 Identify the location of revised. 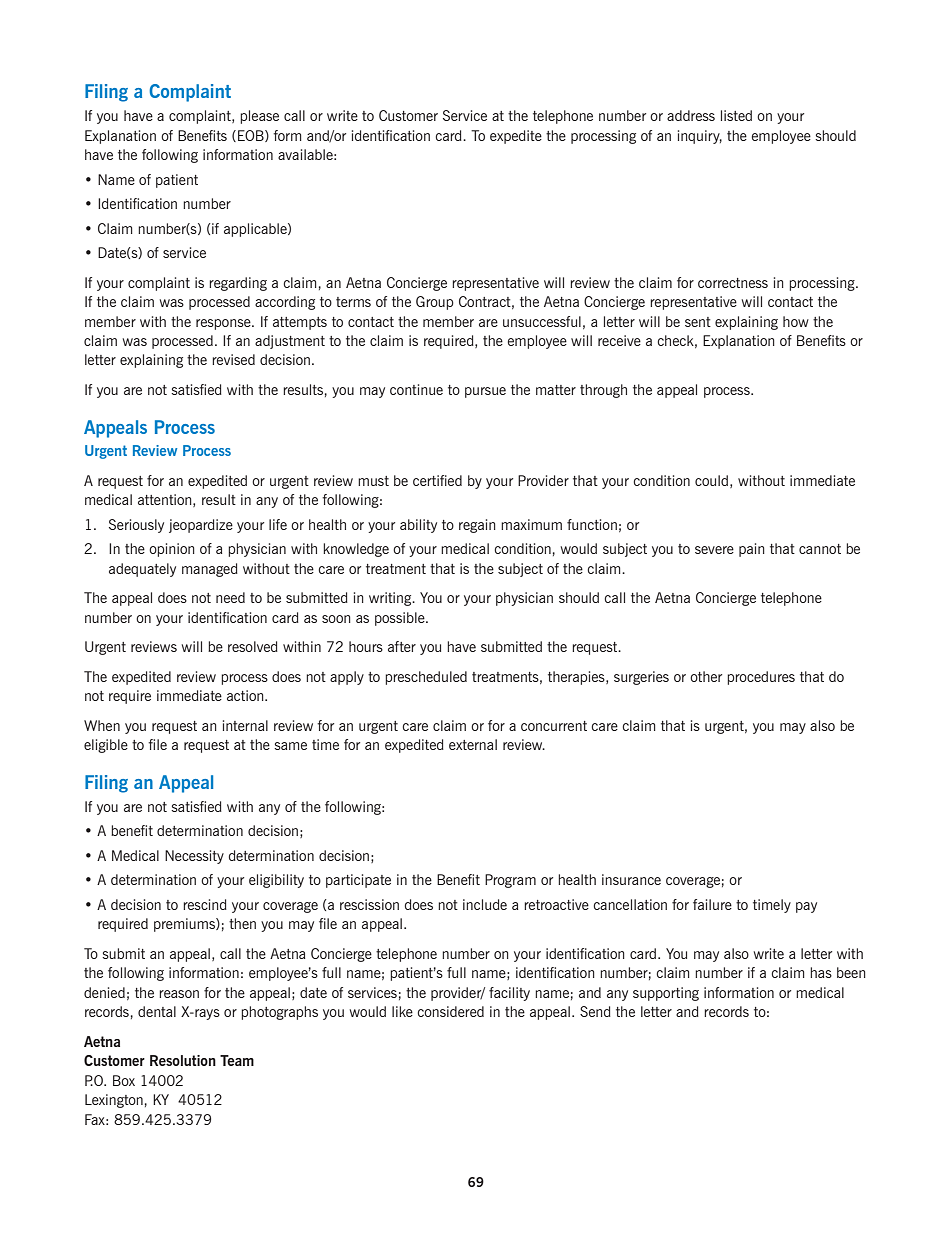
(233, 359).
